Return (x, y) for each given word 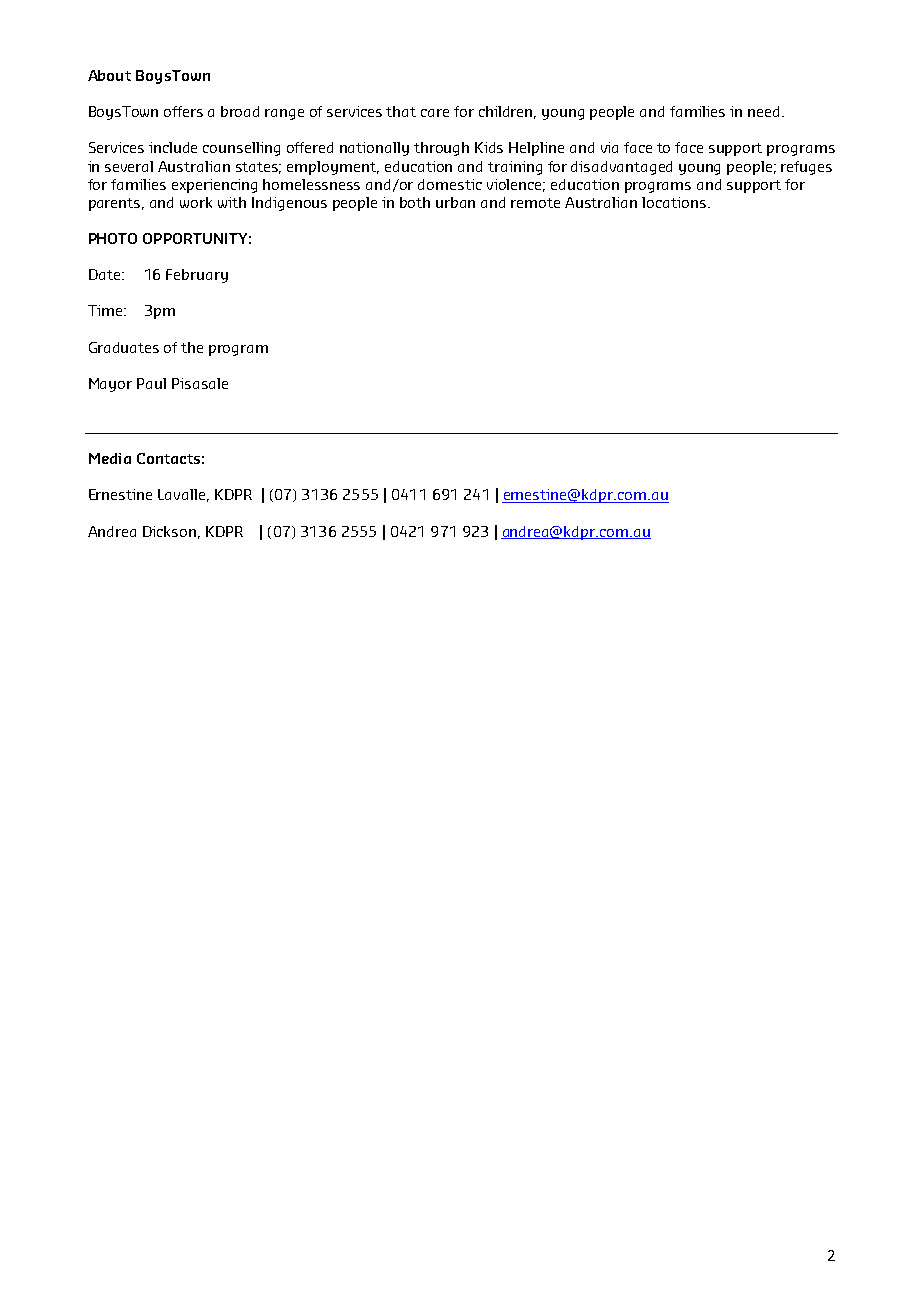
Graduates (124, 347)
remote (535, 203)
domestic (450, 184)
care (435, 113)
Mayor (110, 385)
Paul (151, 383)
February (197, 276)
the (192, 347)
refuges (806, 168)
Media (110, 458)
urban (455, 202)
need (763, 111)
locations (675, 202)
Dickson (169, 531)
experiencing (214, 186)
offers (183, 111)
